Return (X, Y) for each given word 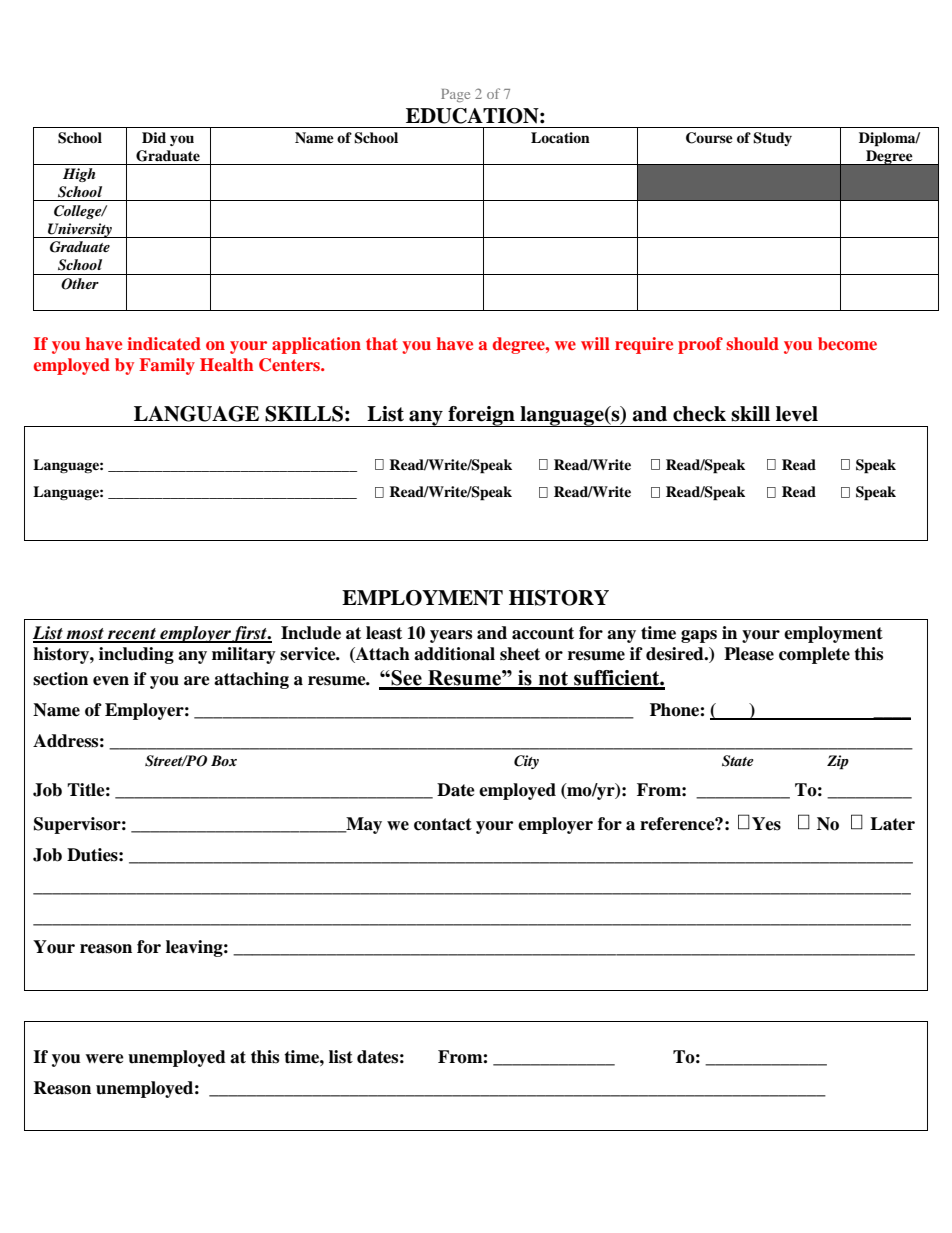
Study (772, 139)
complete (814, 655)
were (104, 1059)
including (136, 655)
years (451, 636)
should (752, 343)
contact (443, 824)
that (382, 343)
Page (455, 95)
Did (154, 137)
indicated (164, 343)
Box (224, 760)
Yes (766, 824)
